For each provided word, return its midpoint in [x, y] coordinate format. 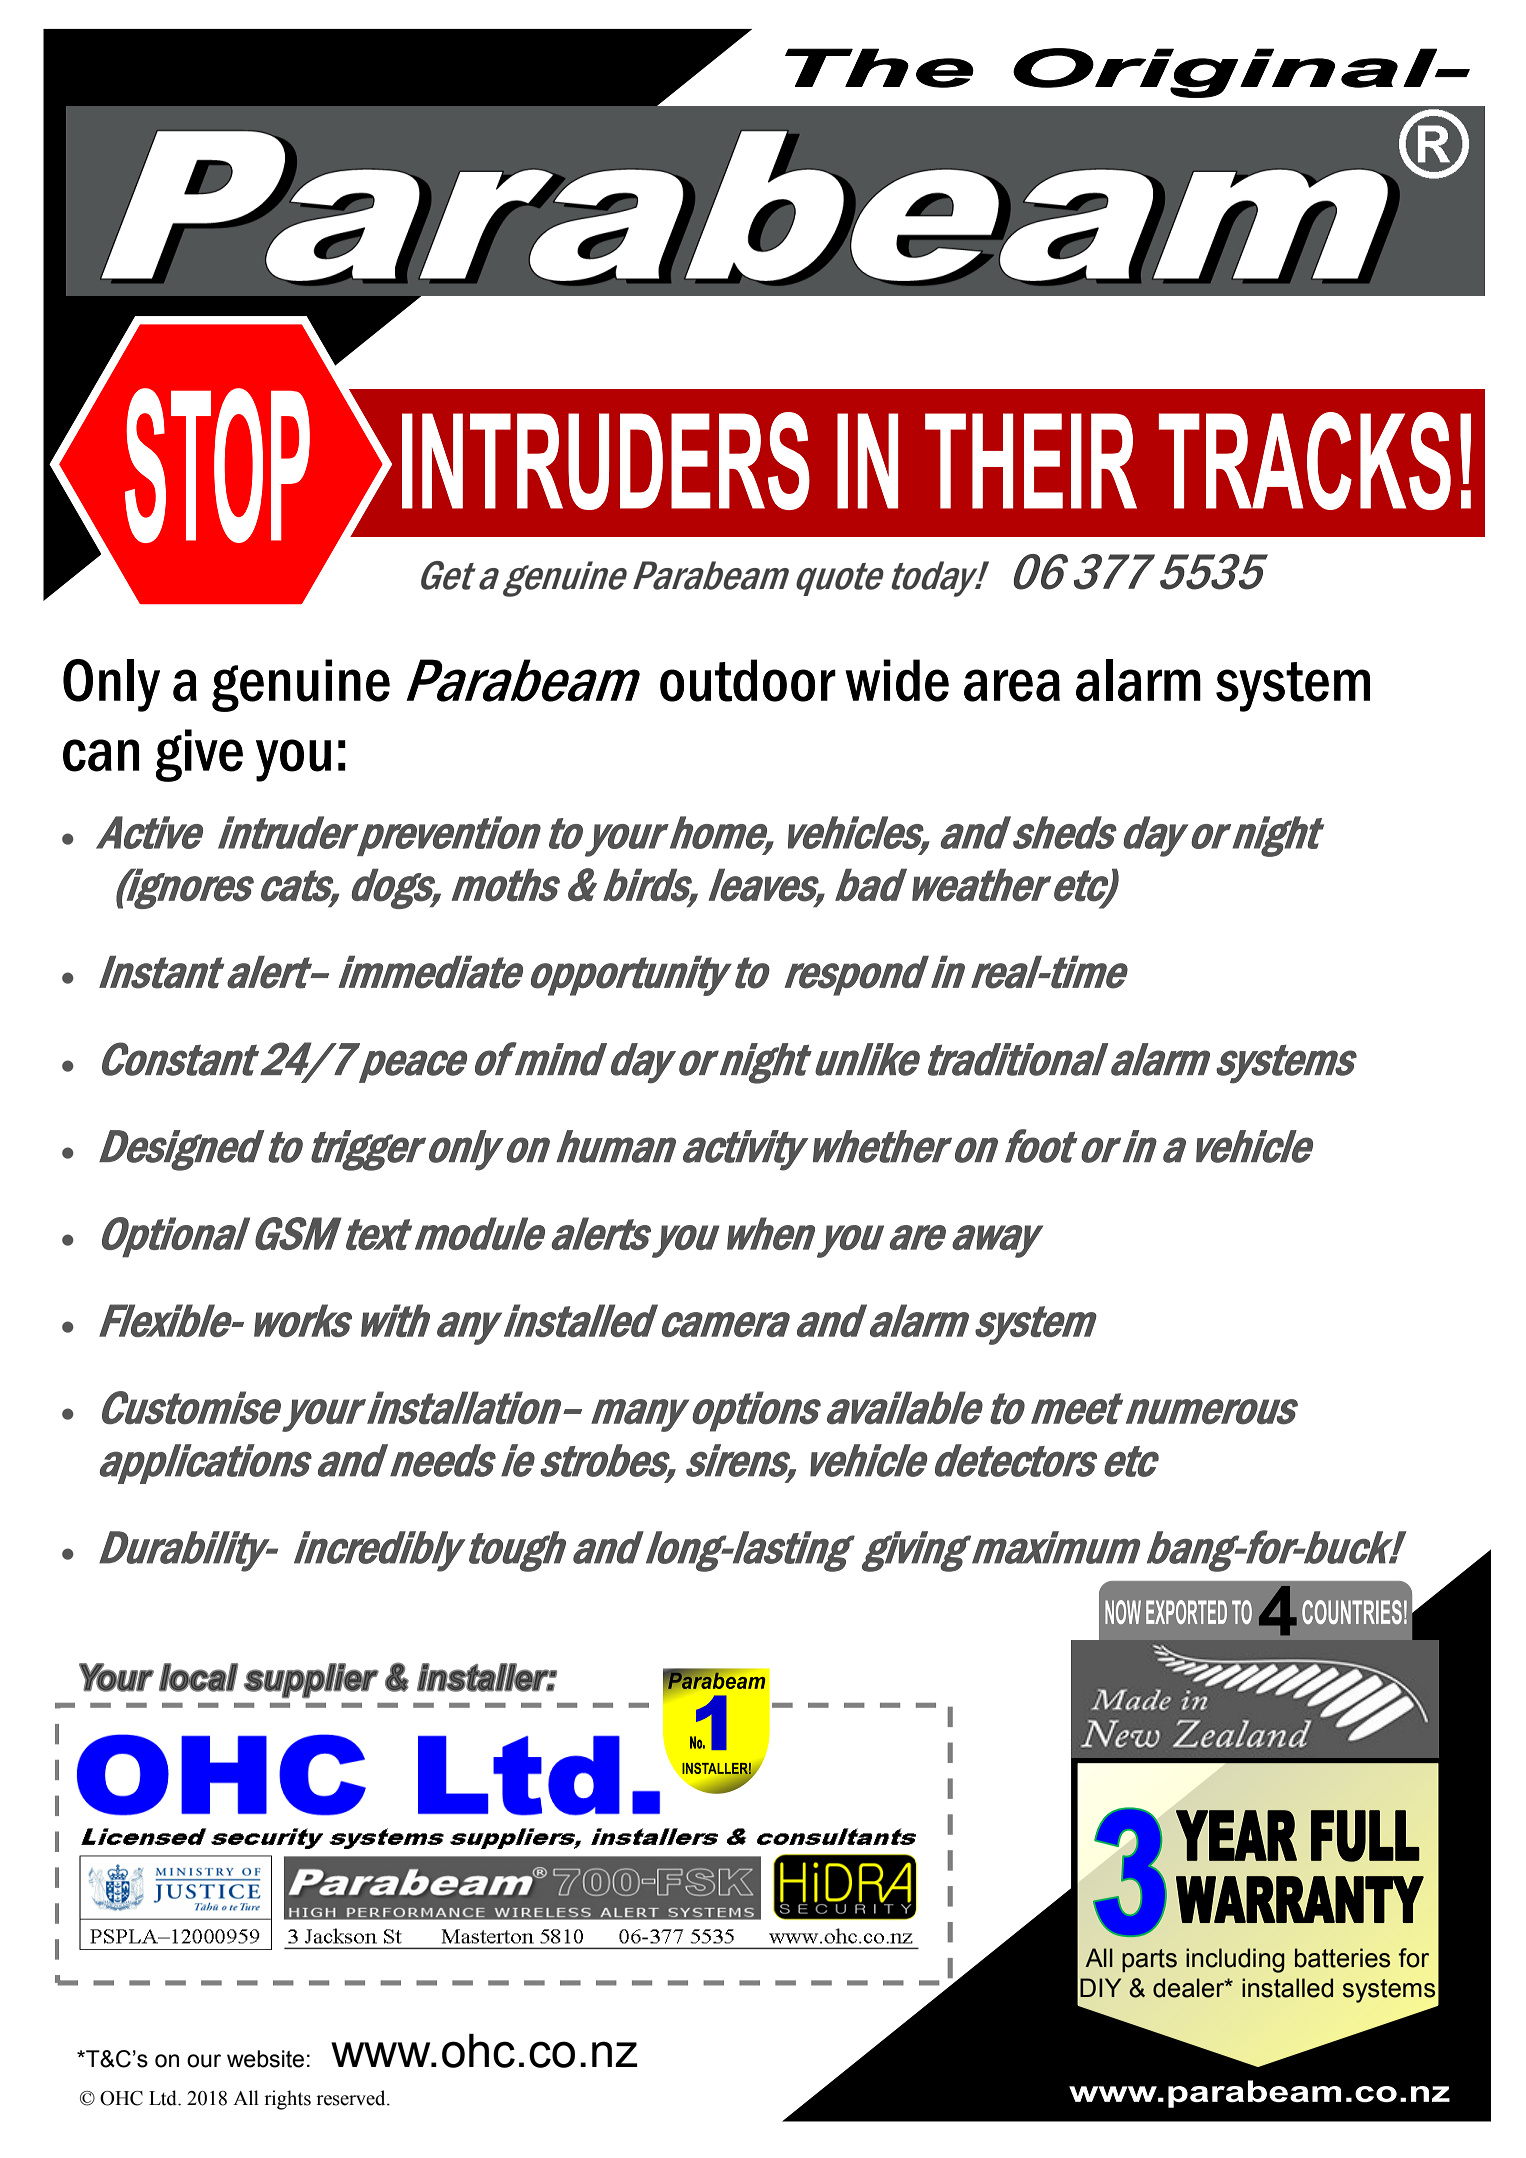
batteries [1342, 1958]
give [199, 755]
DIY [1100, 1987]
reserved [352, 2098]
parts [1149, 1960]
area [1012, 685]
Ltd [164, 2098]
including [1235, 1960]
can [101, 755]
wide [897, 680]
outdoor [748, 680]
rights [287, 2100]
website [265, 2059]
